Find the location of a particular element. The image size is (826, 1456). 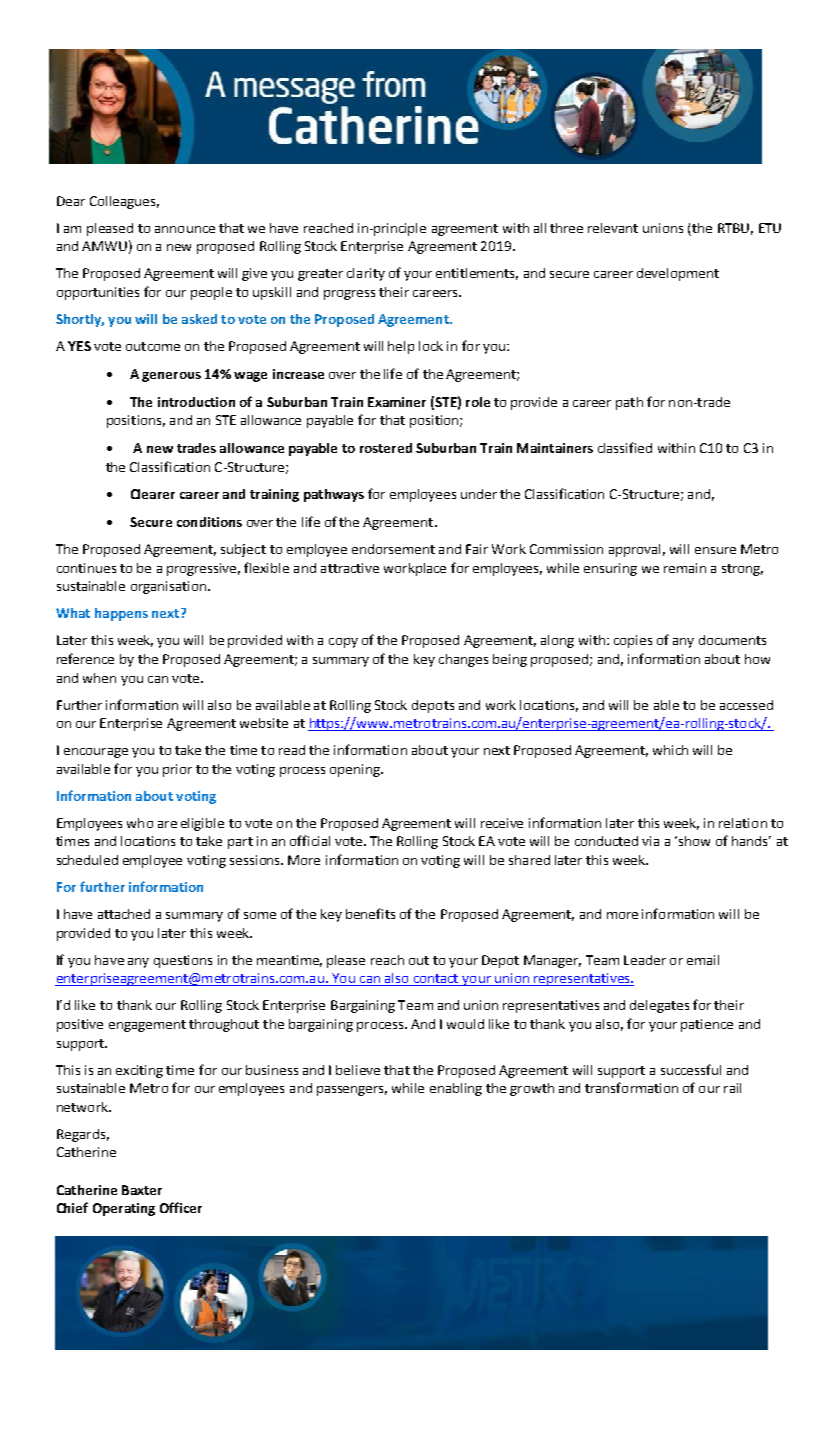

Baxter is located at coordinates (142, 1190).
